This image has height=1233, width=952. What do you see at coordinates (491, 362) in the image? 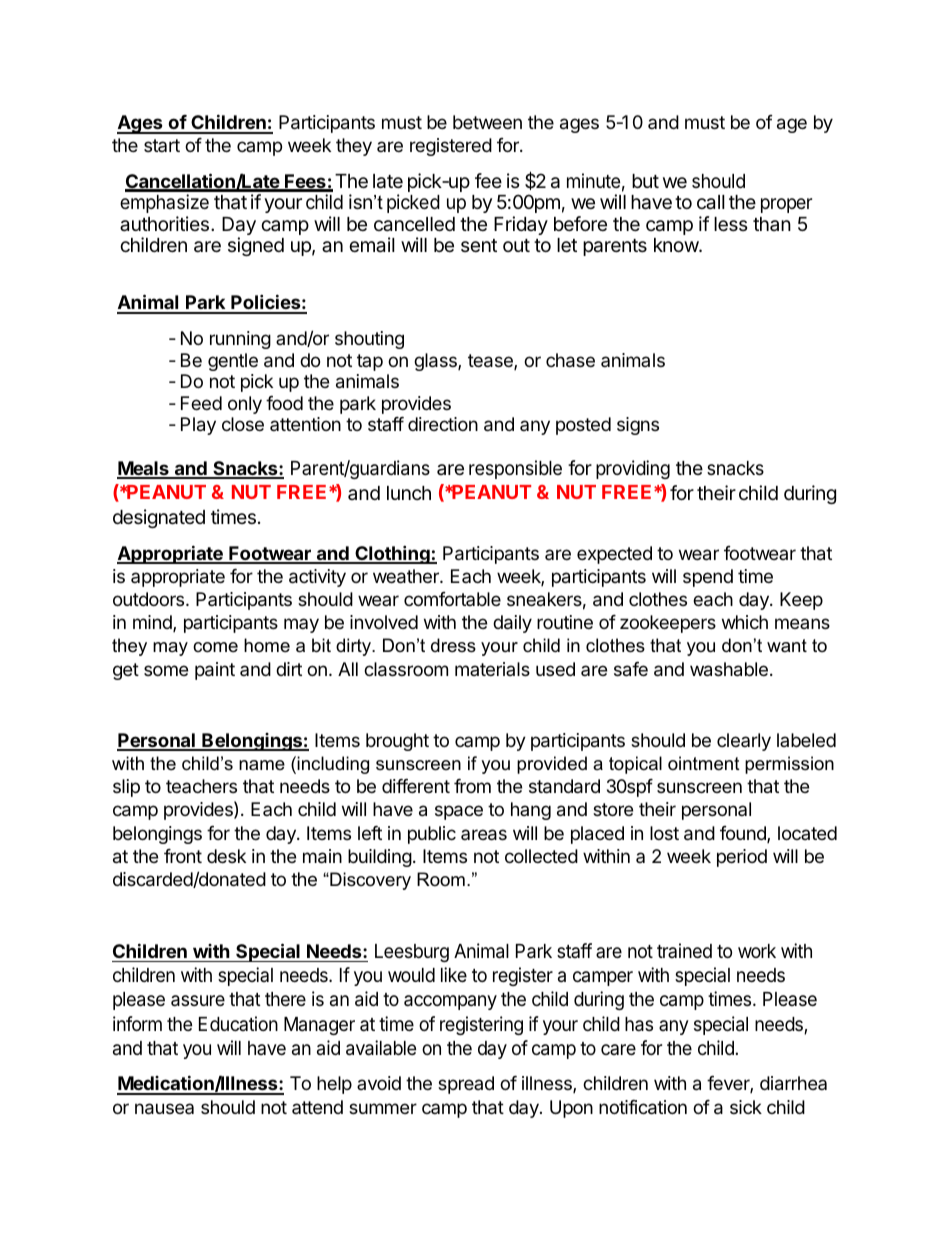
I see `tease` at bounding box center [491, 362].
